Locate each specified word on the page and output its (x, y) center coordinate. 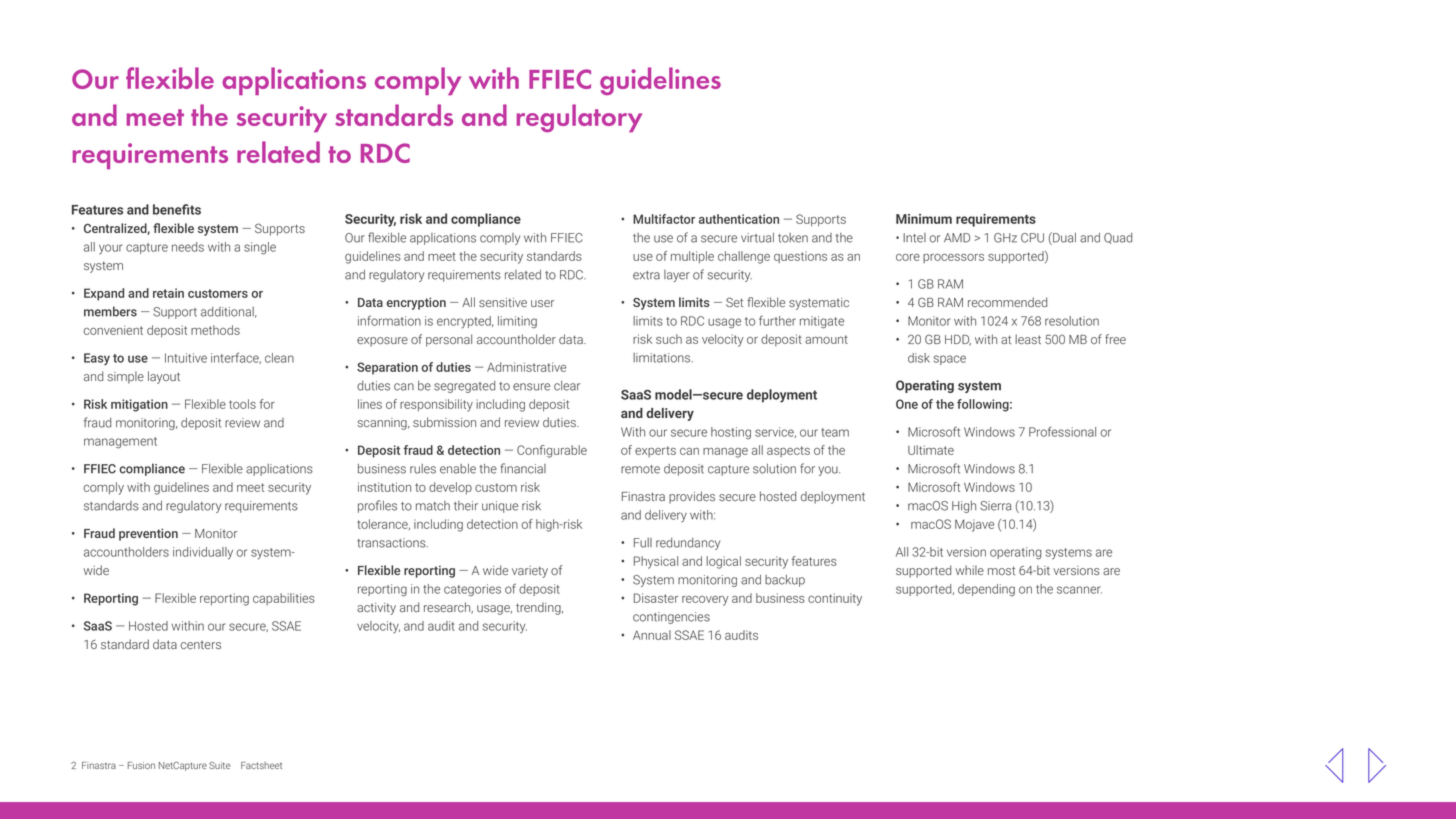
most (1001, 570)
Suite (220, 765)
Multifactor (664, 219)
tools (242, 404)
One (907, 404)
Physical (656, 562)
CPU (1032, 238)
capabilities (284, 599)
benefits (177, 209)
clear (567, 386)
